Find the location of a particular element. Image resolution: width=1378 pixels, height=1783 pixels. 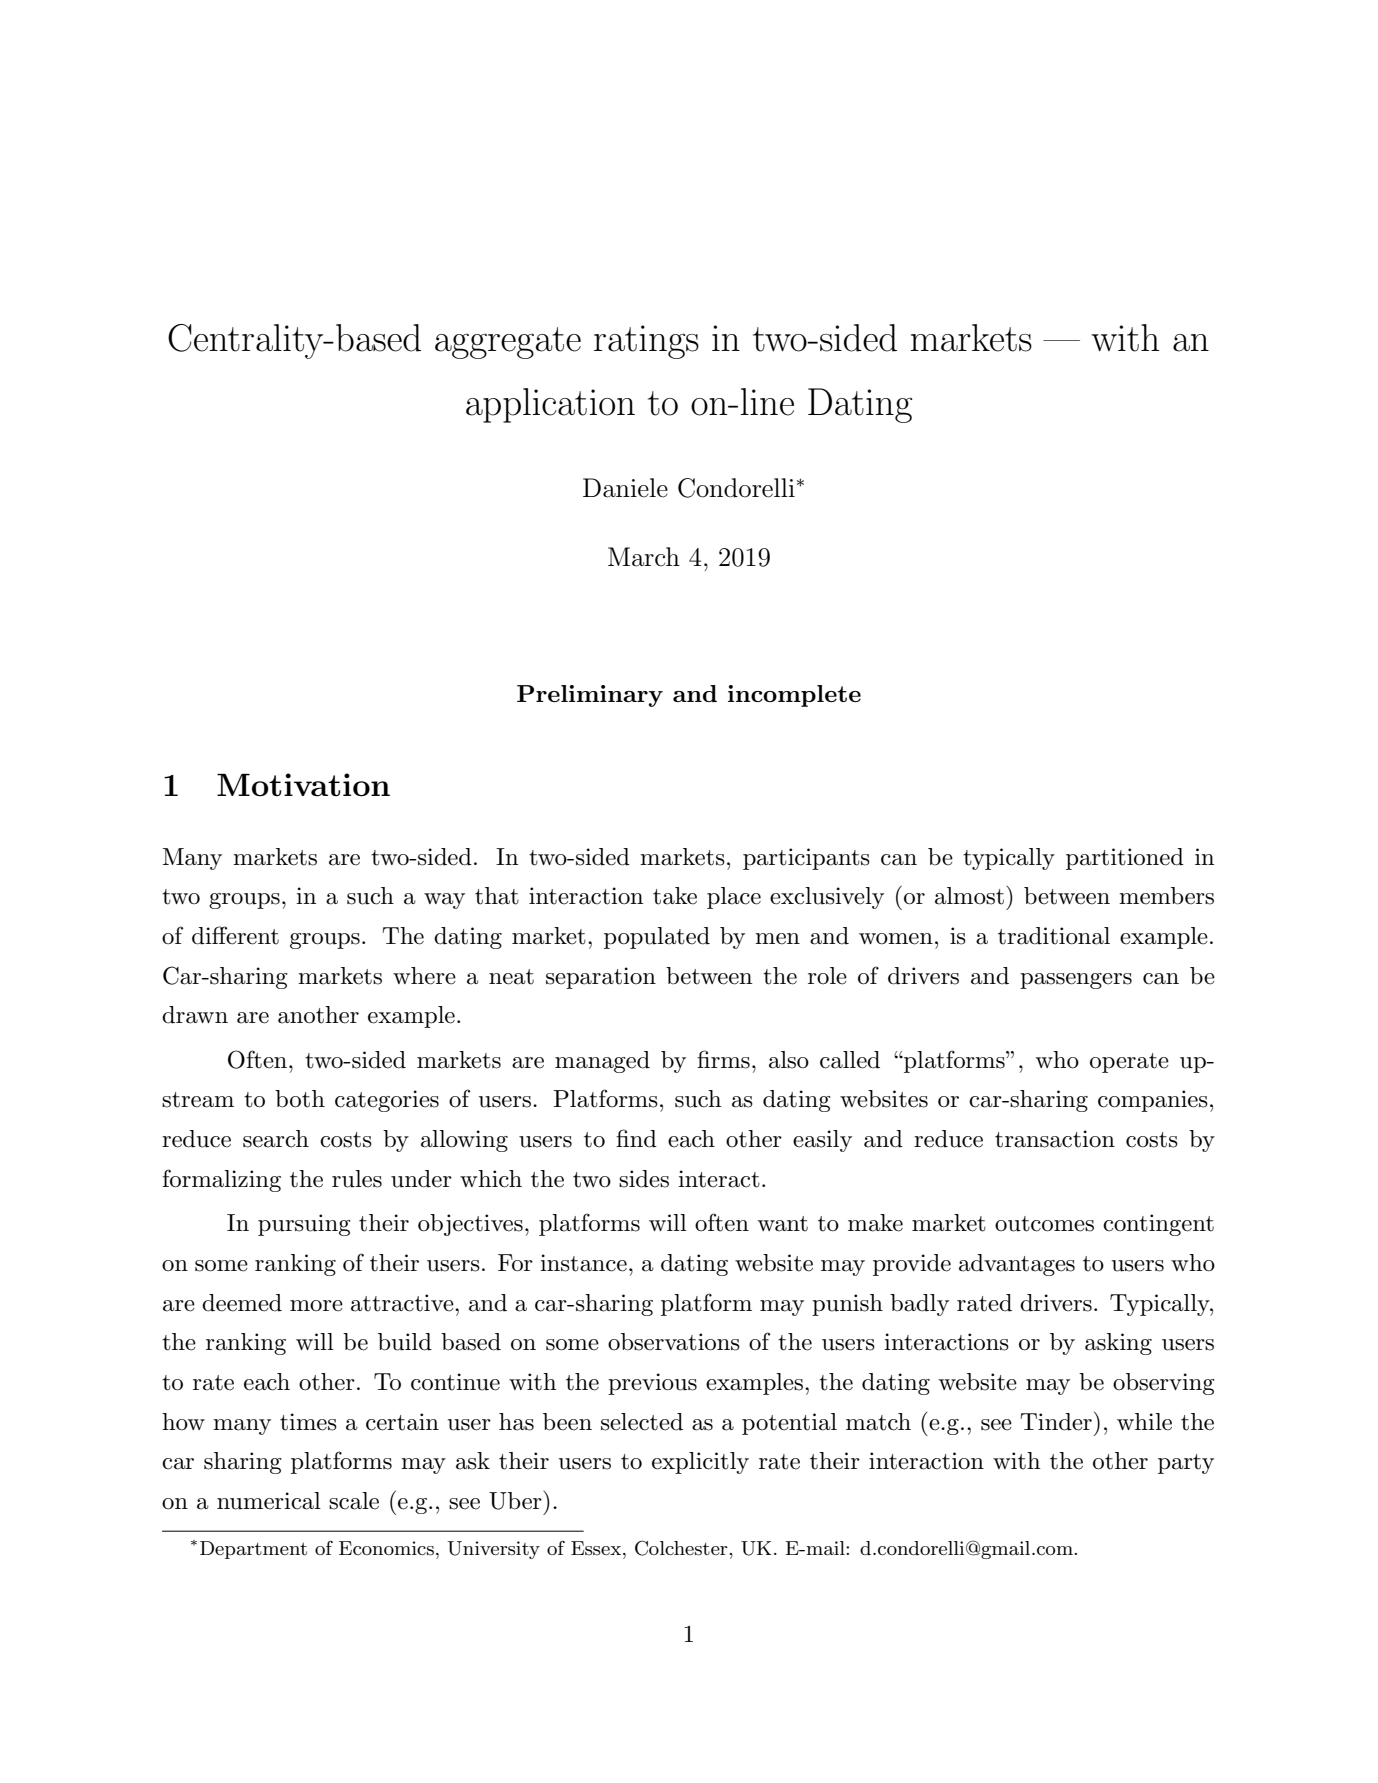

Daniele is located at coordinates (625, 488).
